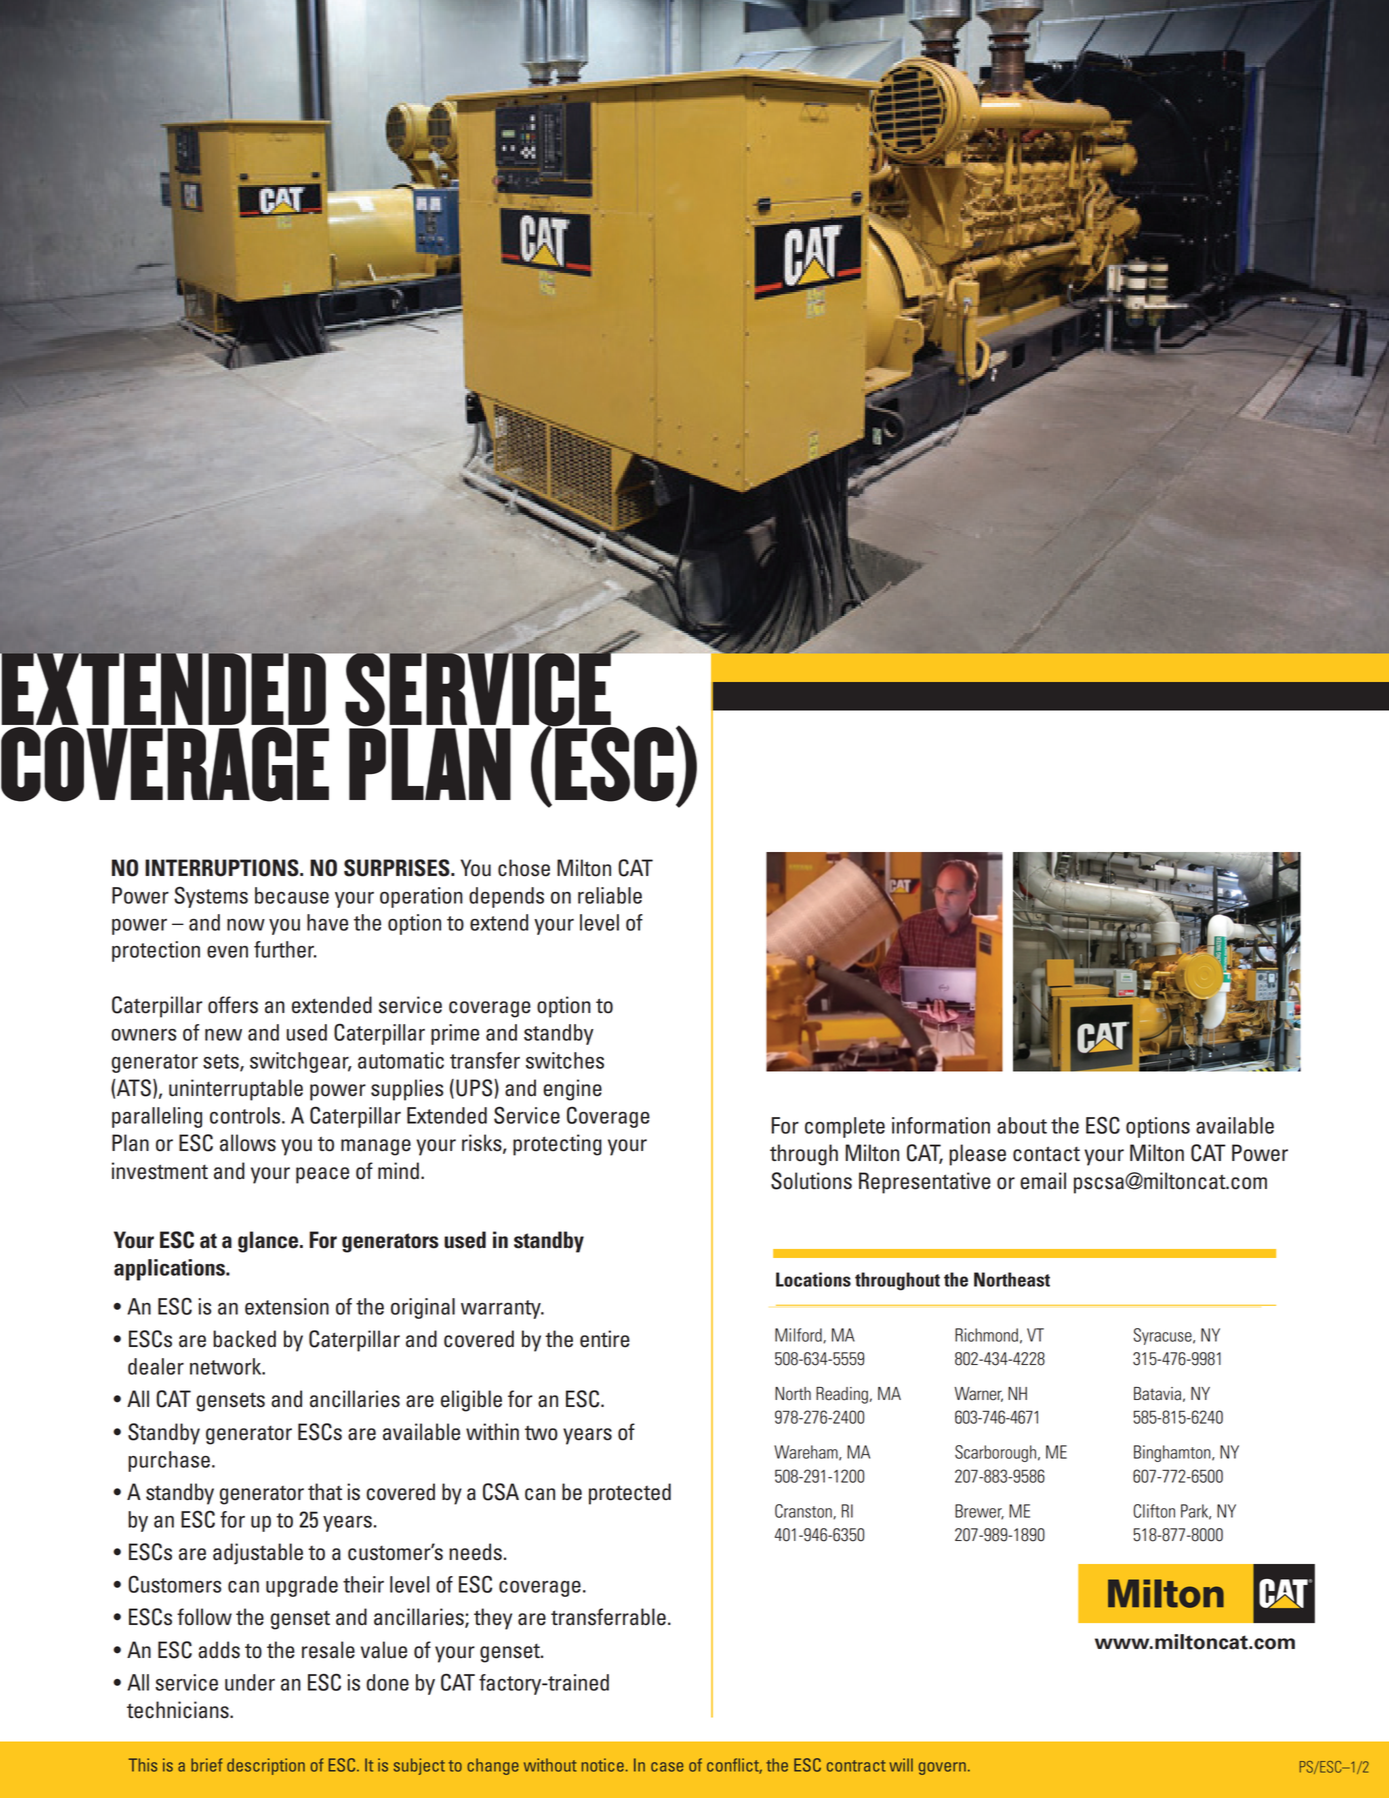 Image resolution: width=1389 pixels, height=1798 pixels. What do you see at coordinates (292, 895) in the document?
I see `because` at bounding box center [292, 895].
